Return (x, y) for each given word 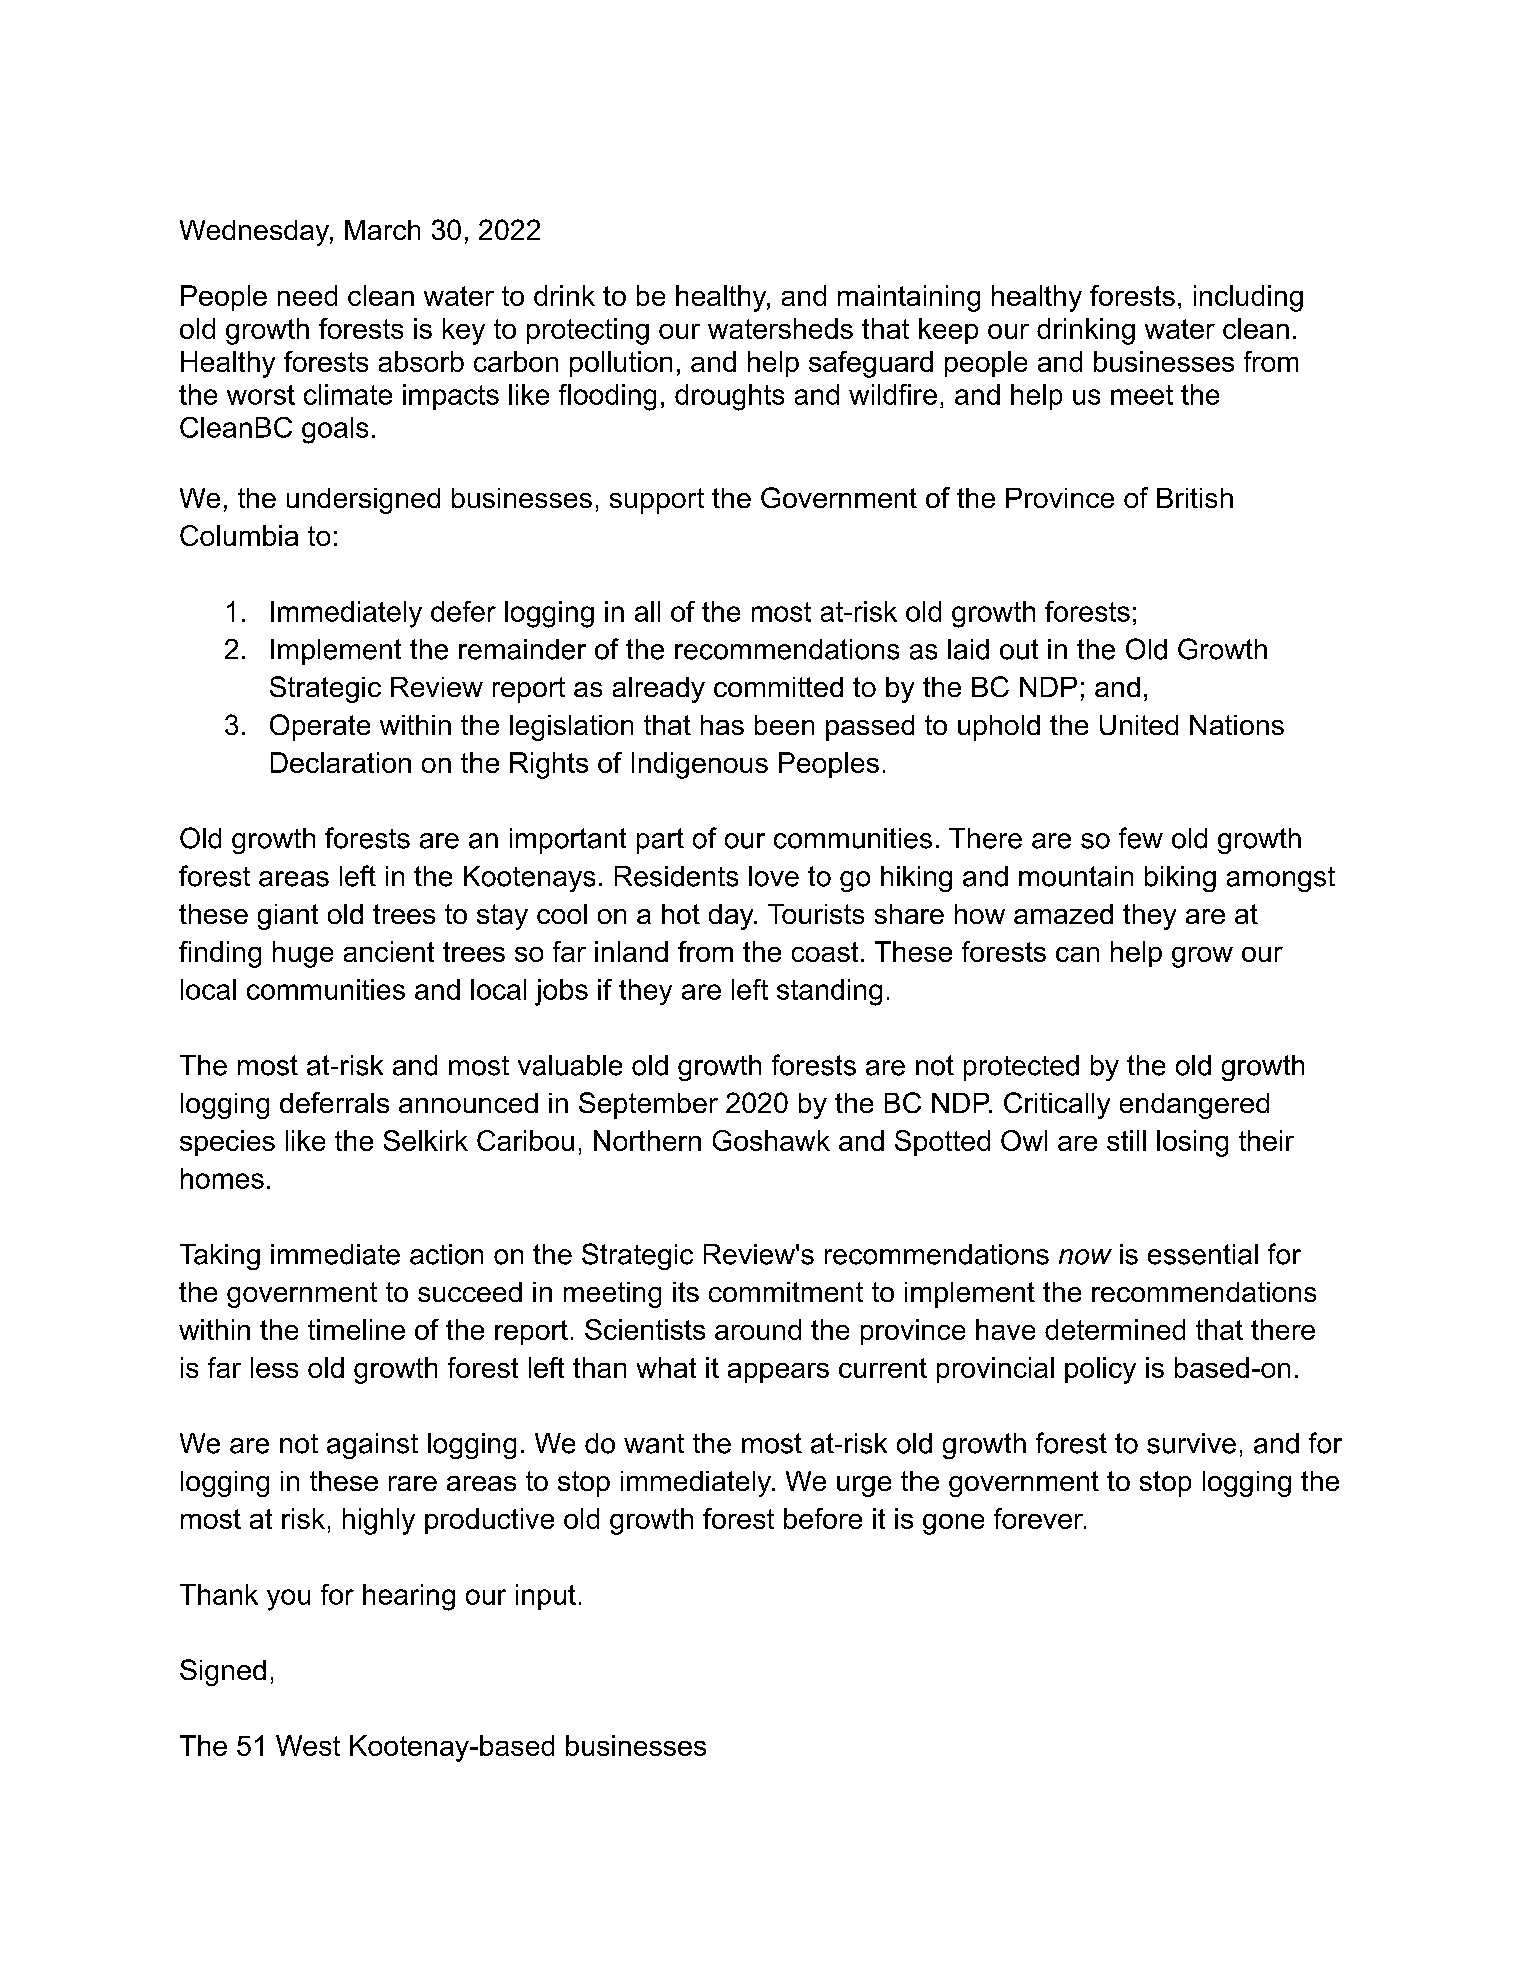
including (1248, 298)
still (1126, 1140)
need (307, 295)
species (227, 1143)
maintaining (909, 298)
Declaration (341, 762)
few (1141, 838)
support (657, 501)
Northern (647, 1140)
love (774, 876)
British (1195, 498)
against (372, 1446)
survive (1191, 1443)
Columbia (239, 535)
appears (778, 1373)
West (308, 1745)
